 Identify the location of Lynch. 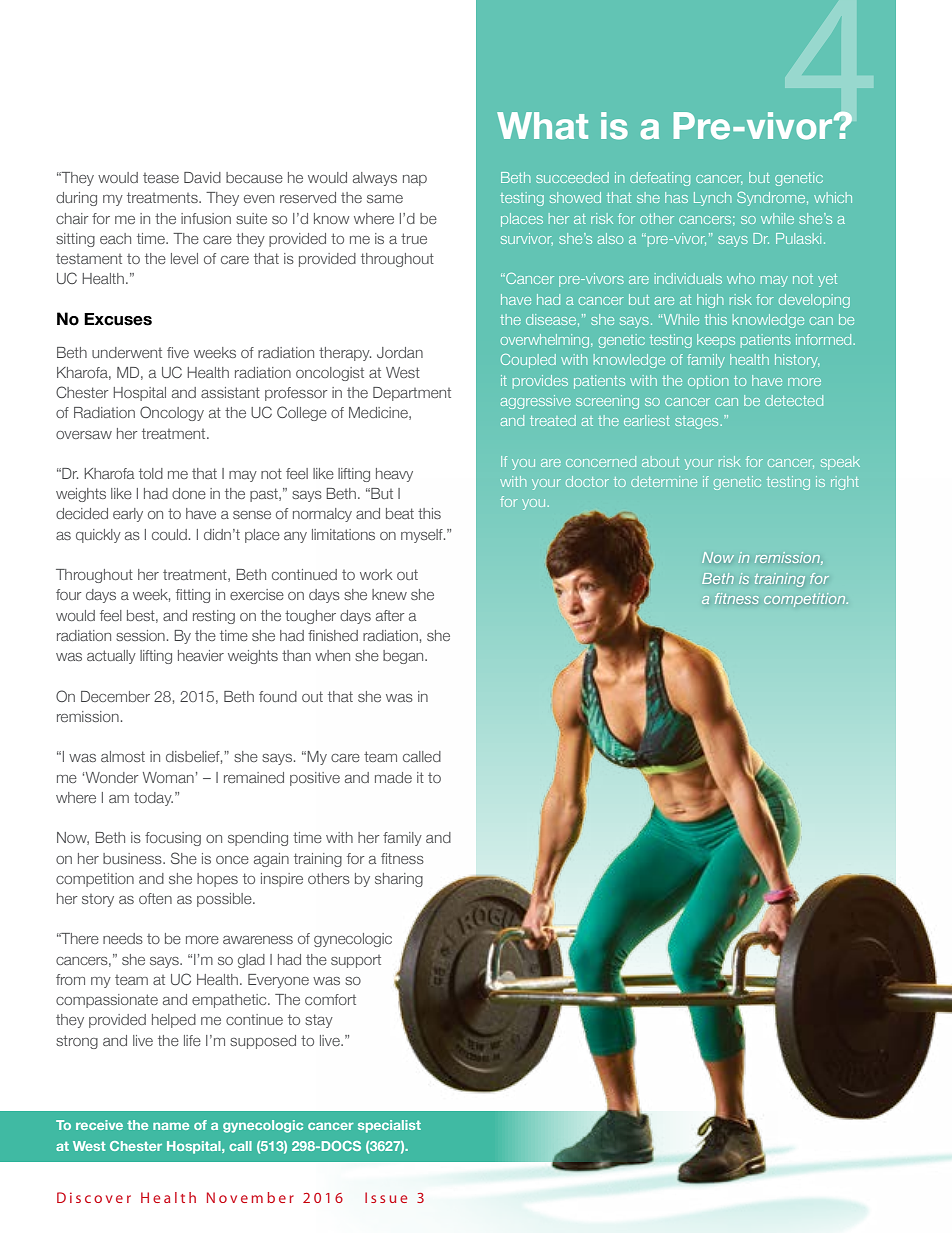
(712, 199).
